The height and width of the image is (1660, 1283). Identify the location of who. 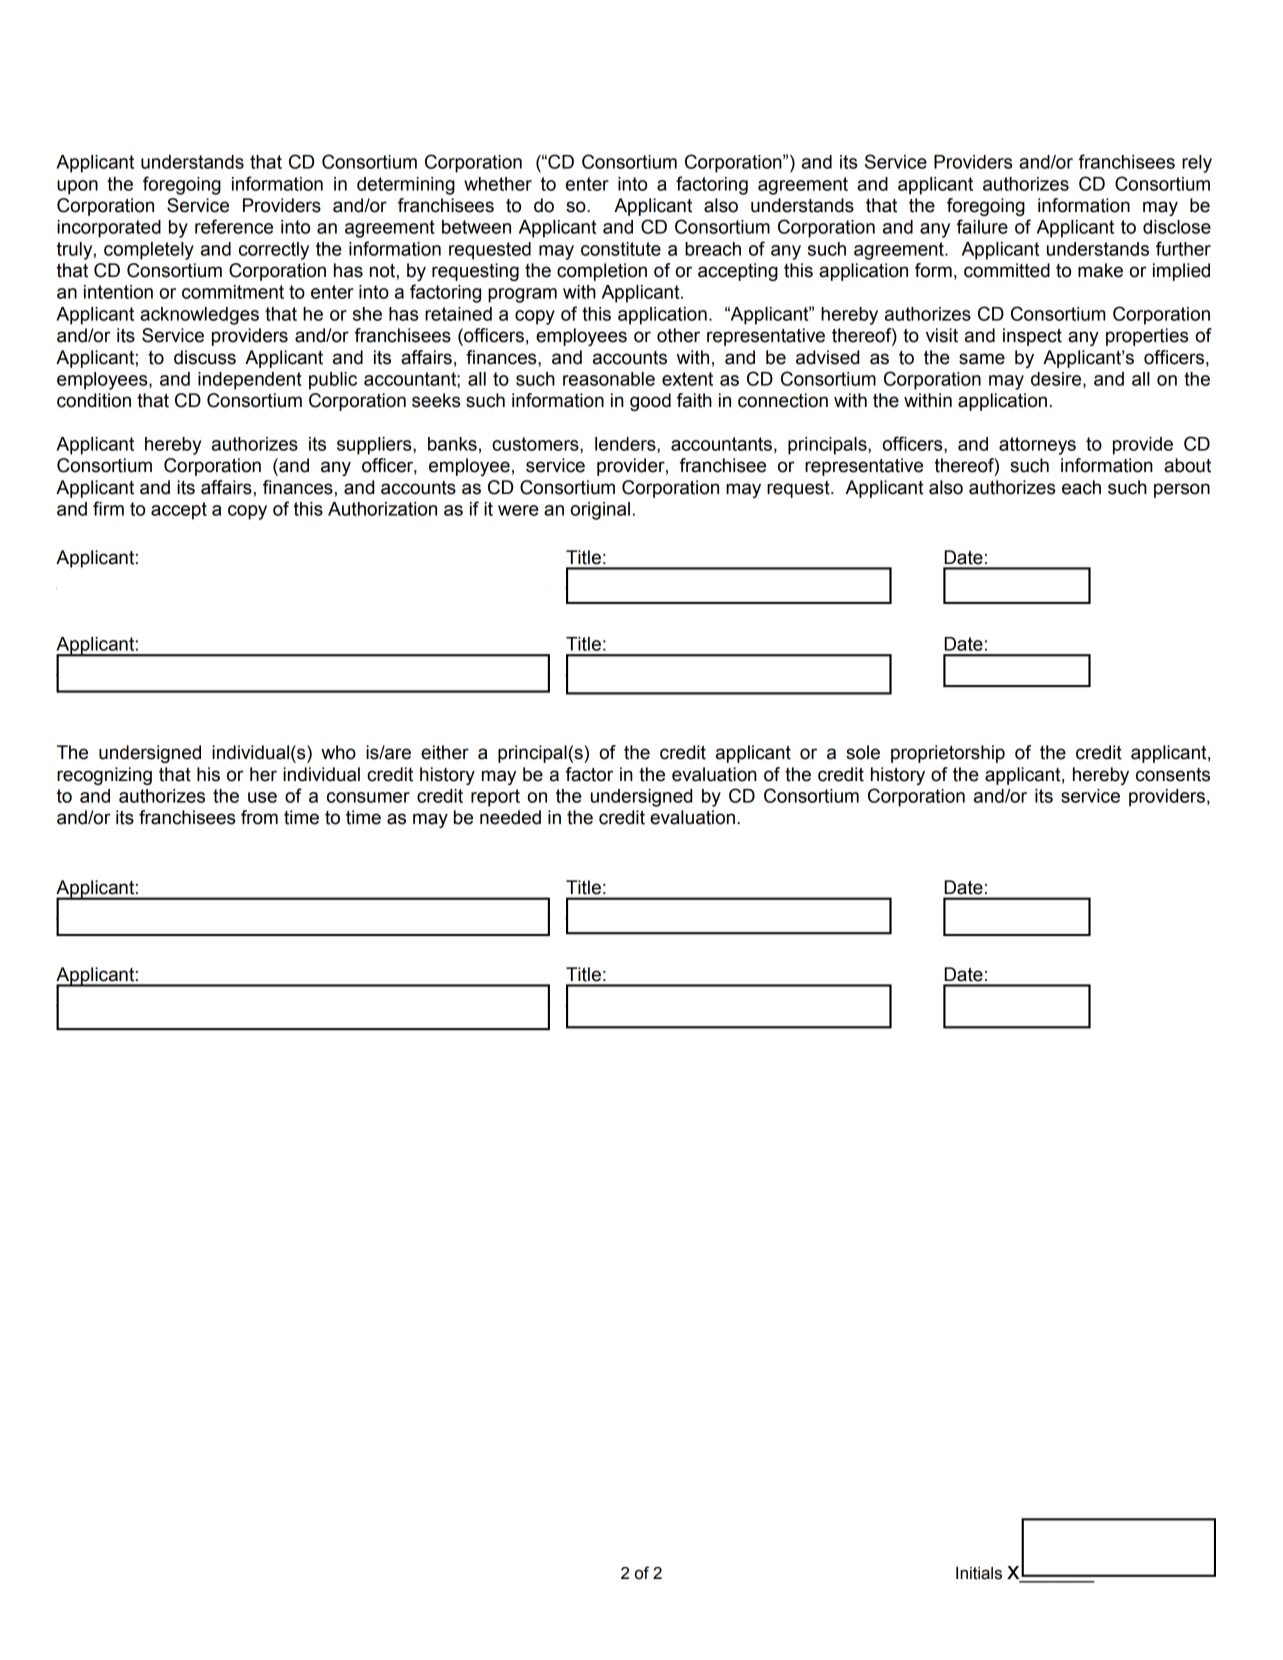
(338, 752).
